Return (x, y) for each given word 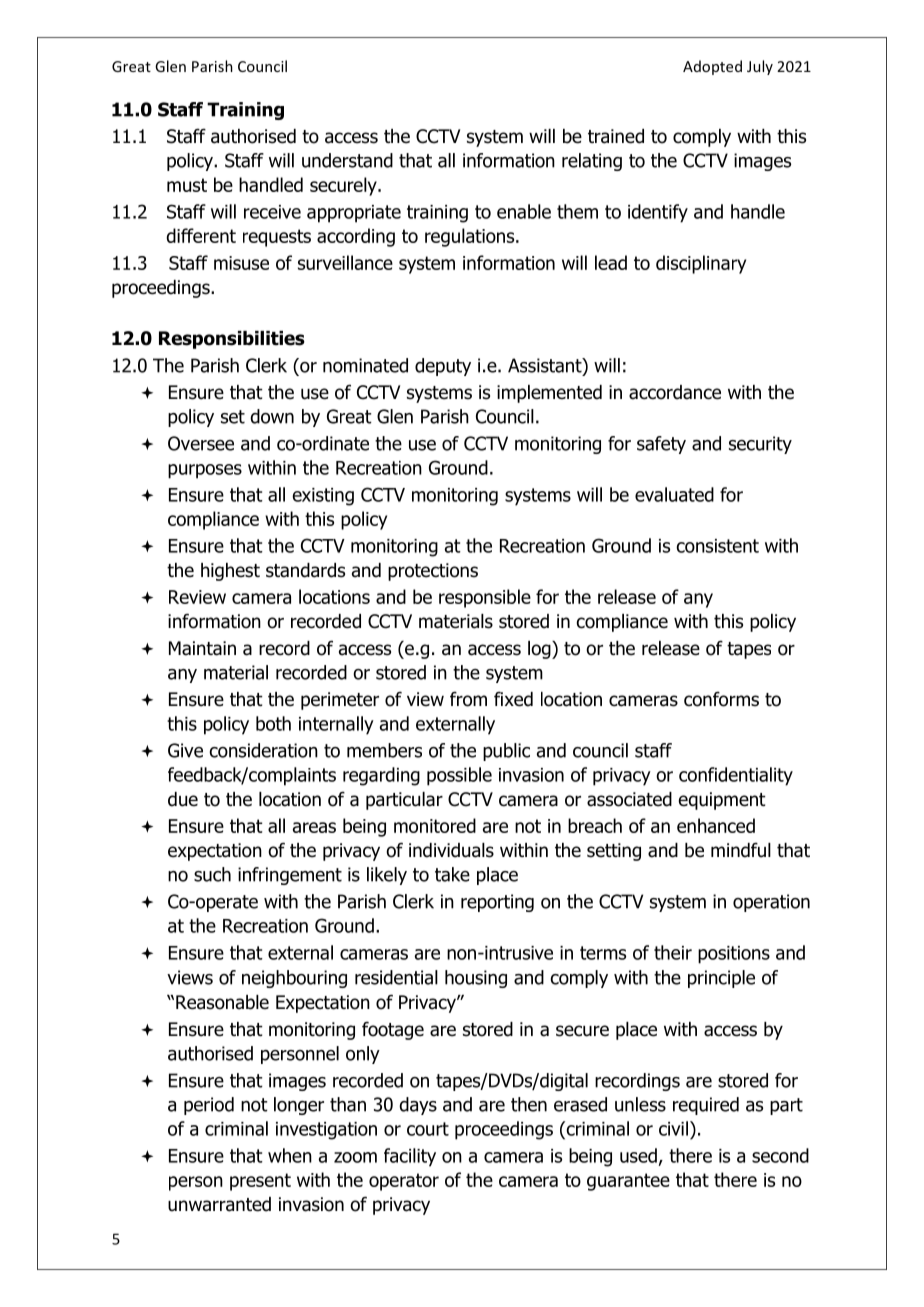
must (187, 185)
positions (734, 955)
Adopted (712, 67)
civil (673, 1128)
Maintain (202, 648)
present (260, 1182)
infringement (290, 876)
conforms (721, 699)
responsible (485, 598)
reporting (497, 903)
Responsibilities (232, 340)
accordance (675, 392)
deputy (443, 367)
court (428, 1129)
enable (524, 211)
